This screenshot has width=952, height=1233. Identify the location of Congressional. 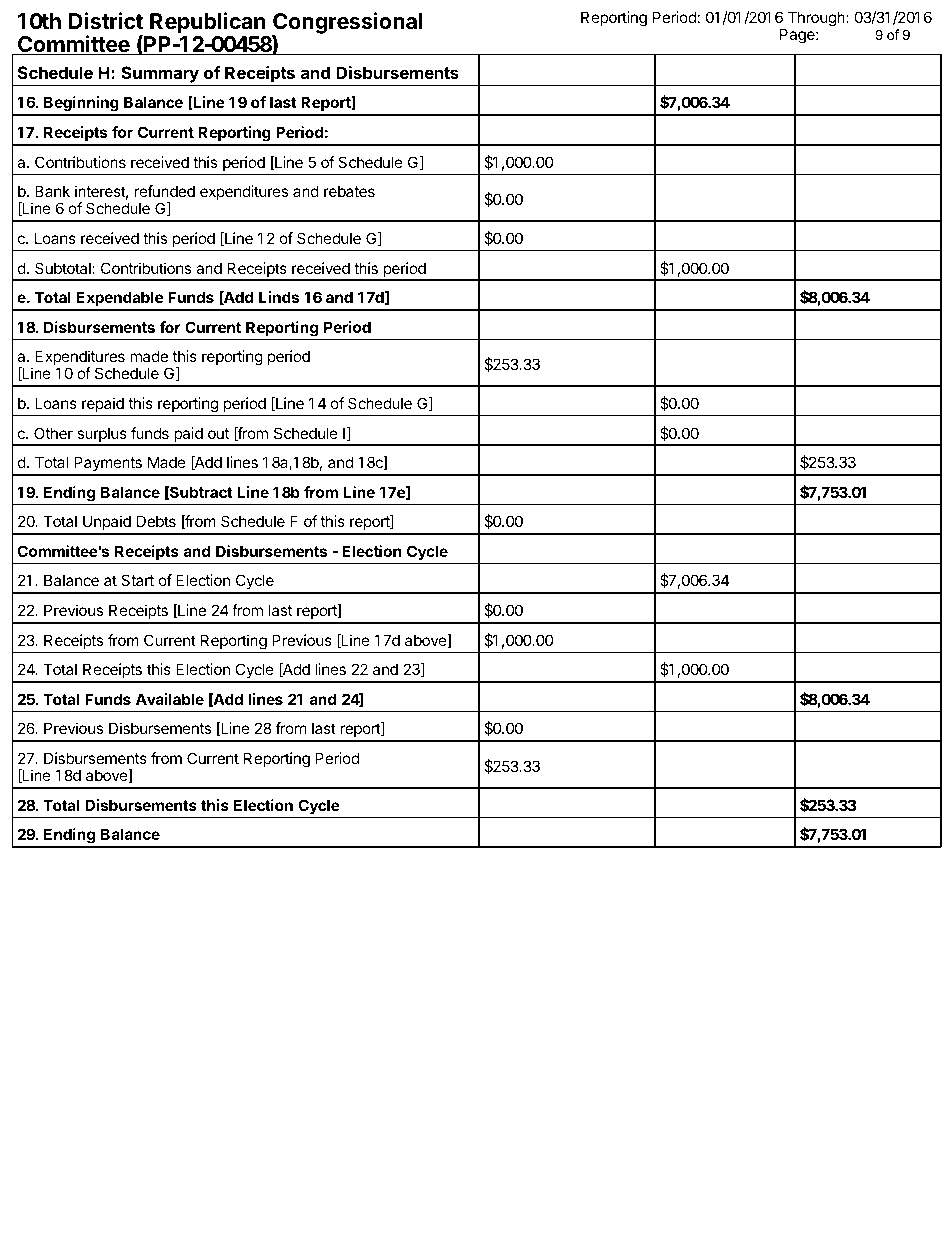
(347, 24).
